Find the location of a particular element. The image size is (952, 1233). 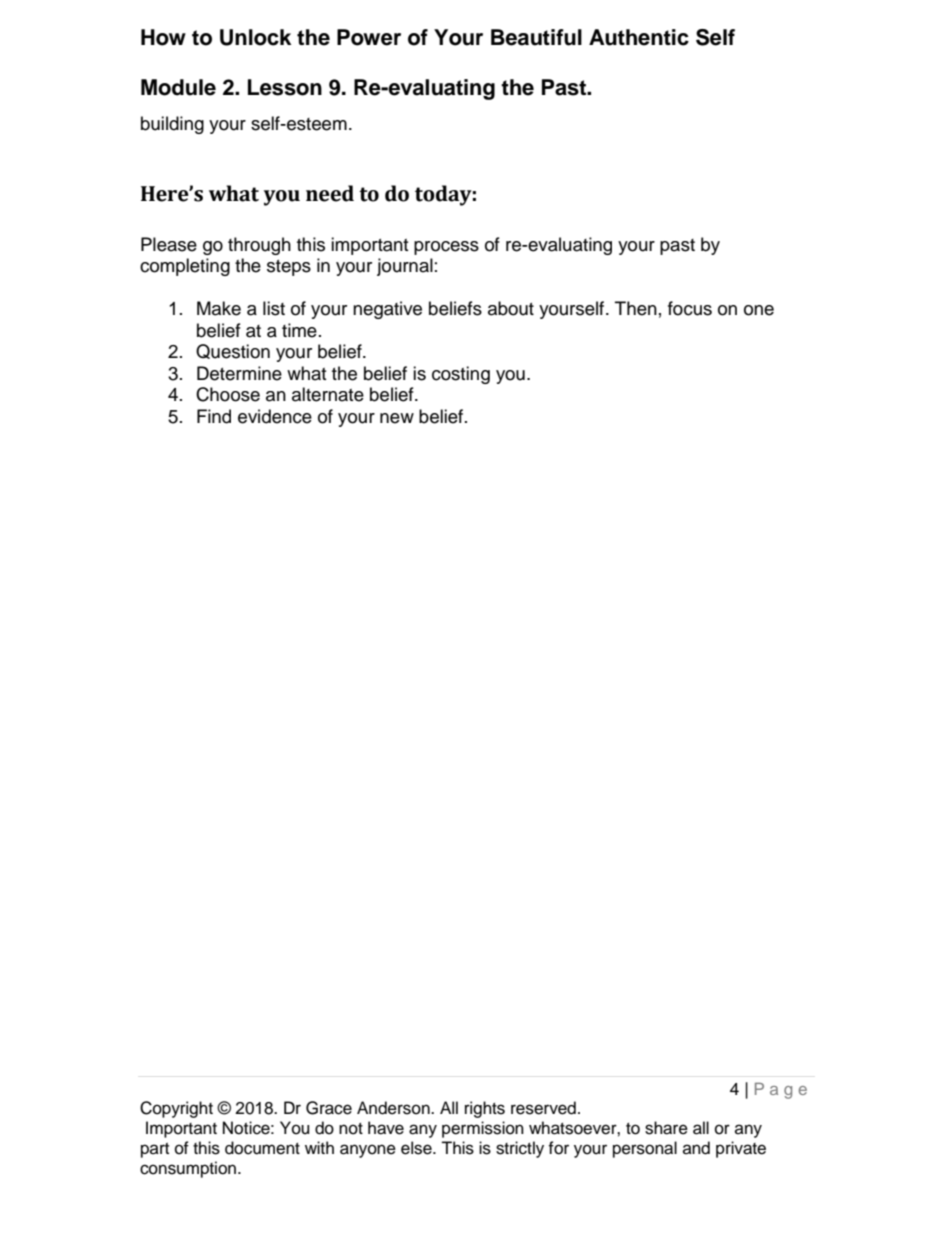

new is located at coordinates (397, 418).
